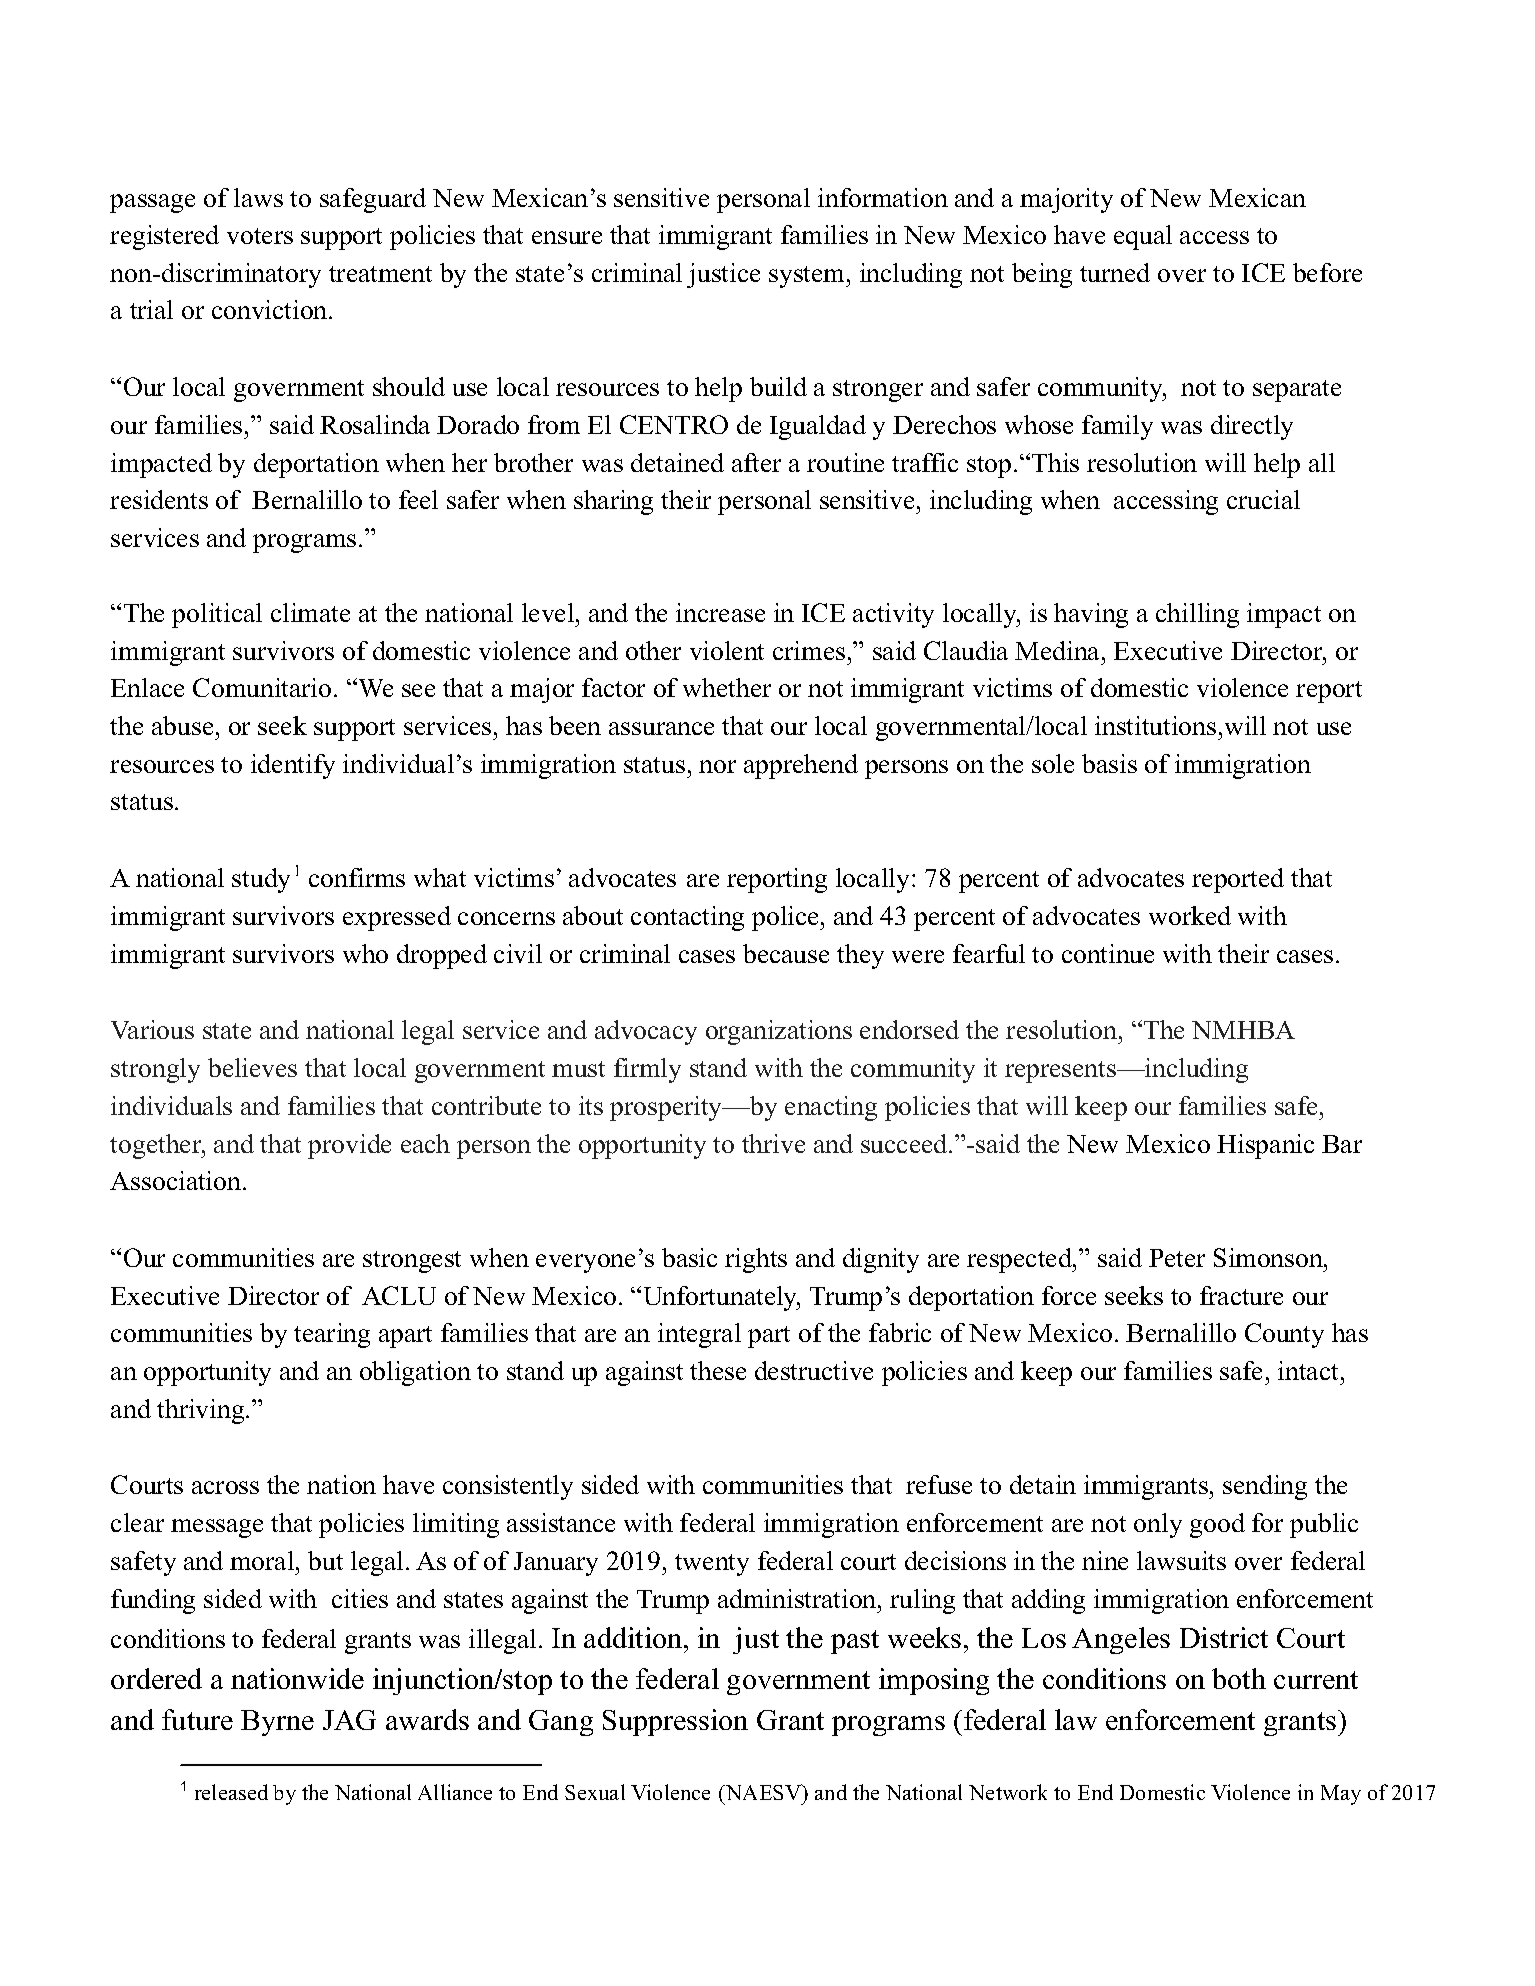 The image size is (1535, 1986). Describe the element at coordinates (1265, 1487) in the page. I see `sending` at that location.
